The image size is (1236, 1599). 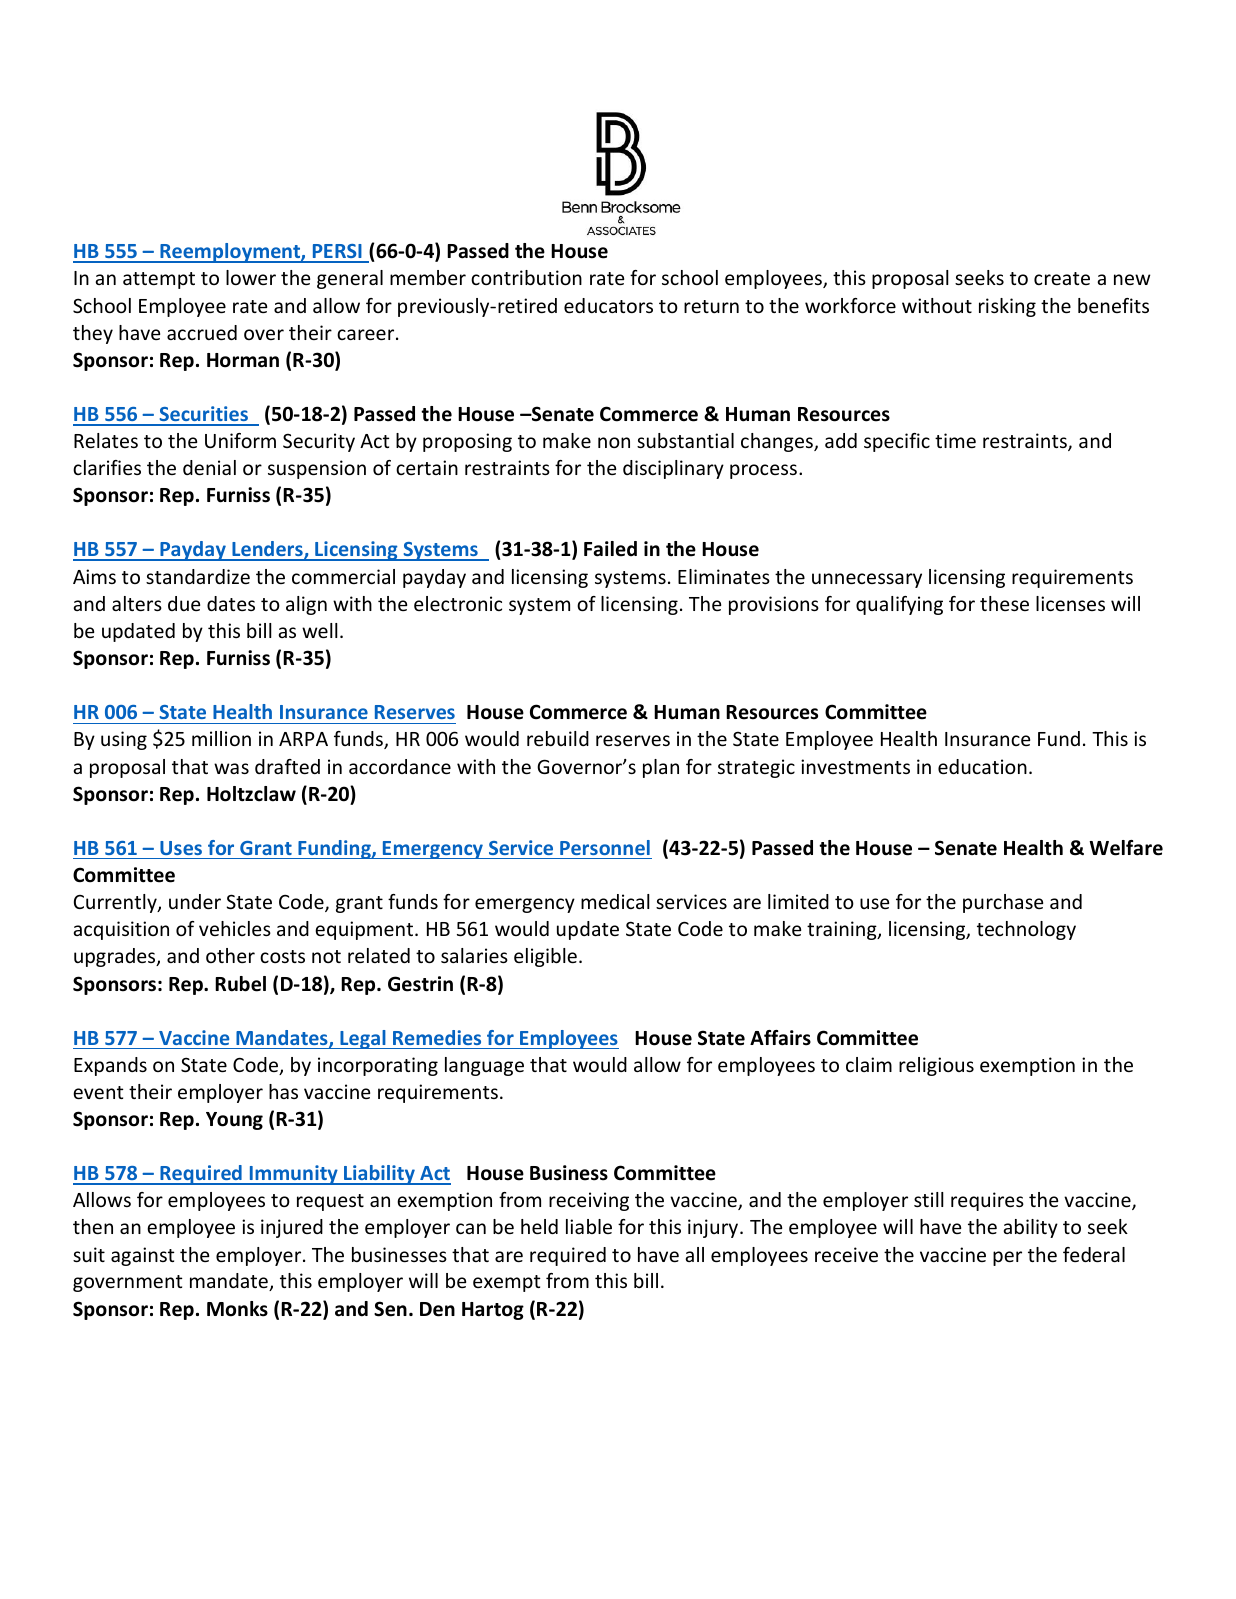 I want to click on Monks, so click(x=237, y=1309).
